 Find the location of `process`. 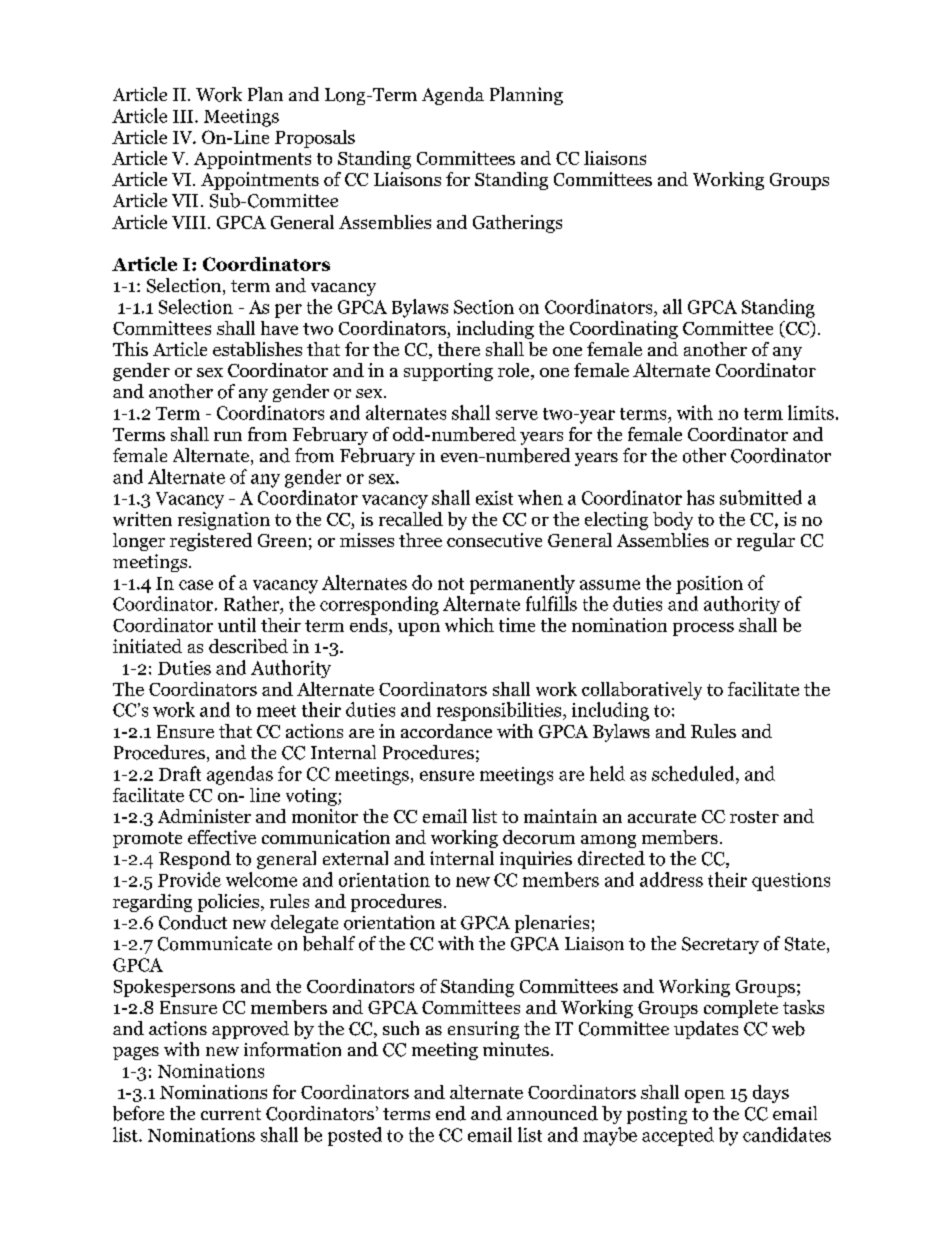

process is located at coordinates (703, 629).
